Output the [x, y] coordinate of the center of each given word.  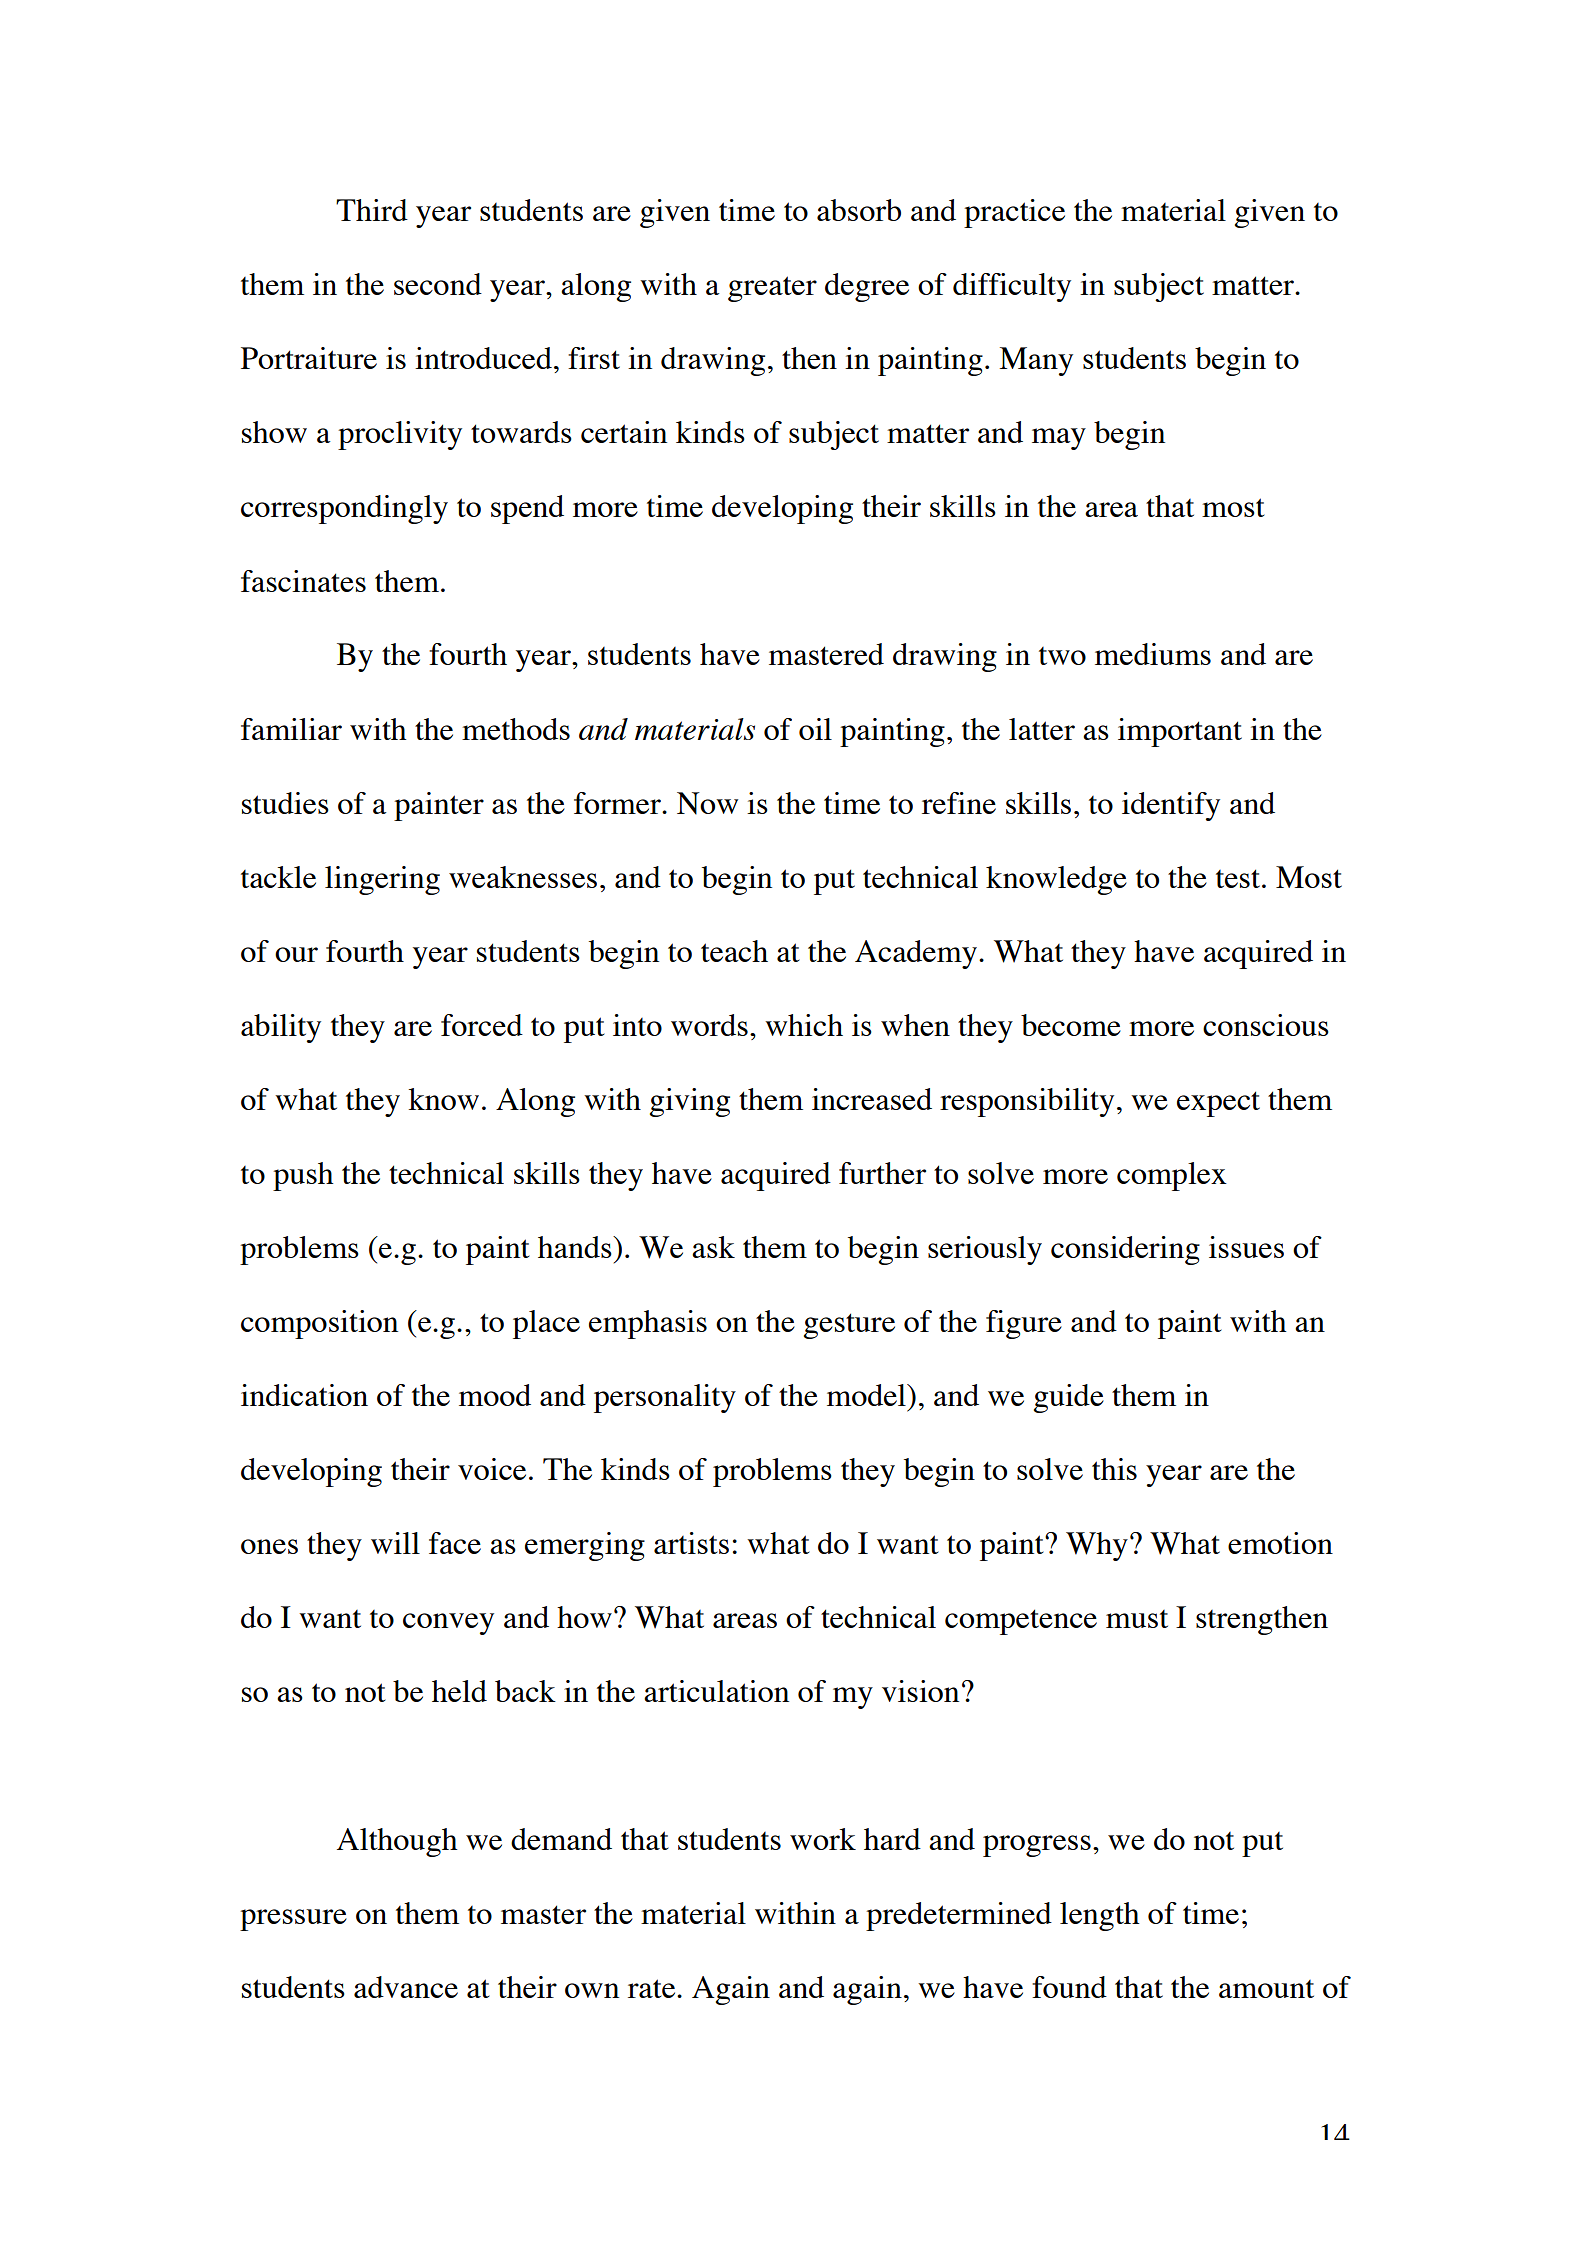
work [823, 1839]
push [303, 1176]
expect [1218, 1104]
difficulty [1012, 287]
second [438, 284]
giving [690, 1102]
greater [772, 289]
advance [406, 1987]
